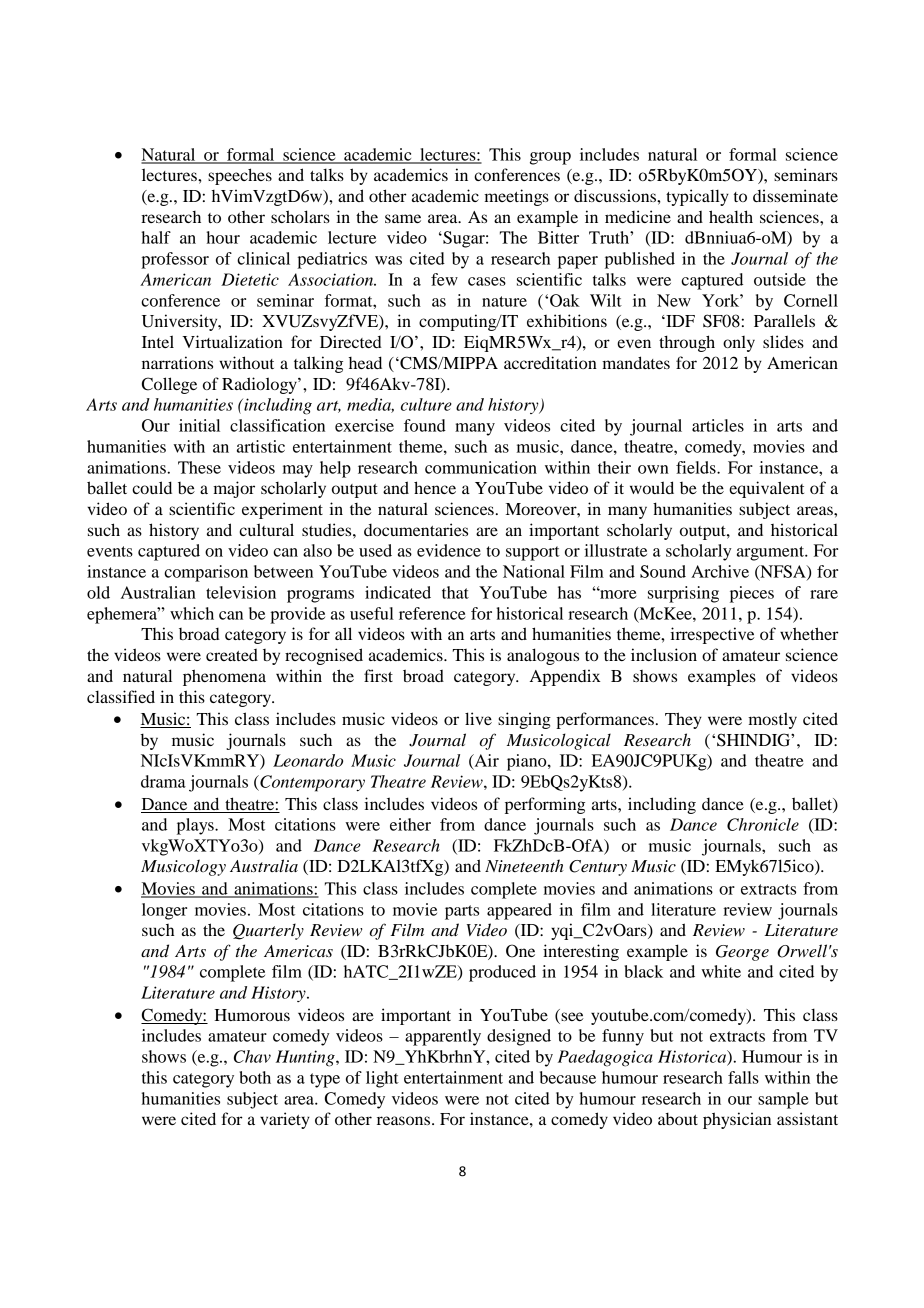 Image resolution: width=924 pixels, height=1308 pixels. Describe the element at coordinates (516, 197) in the page. I see `meetings` at that location.
